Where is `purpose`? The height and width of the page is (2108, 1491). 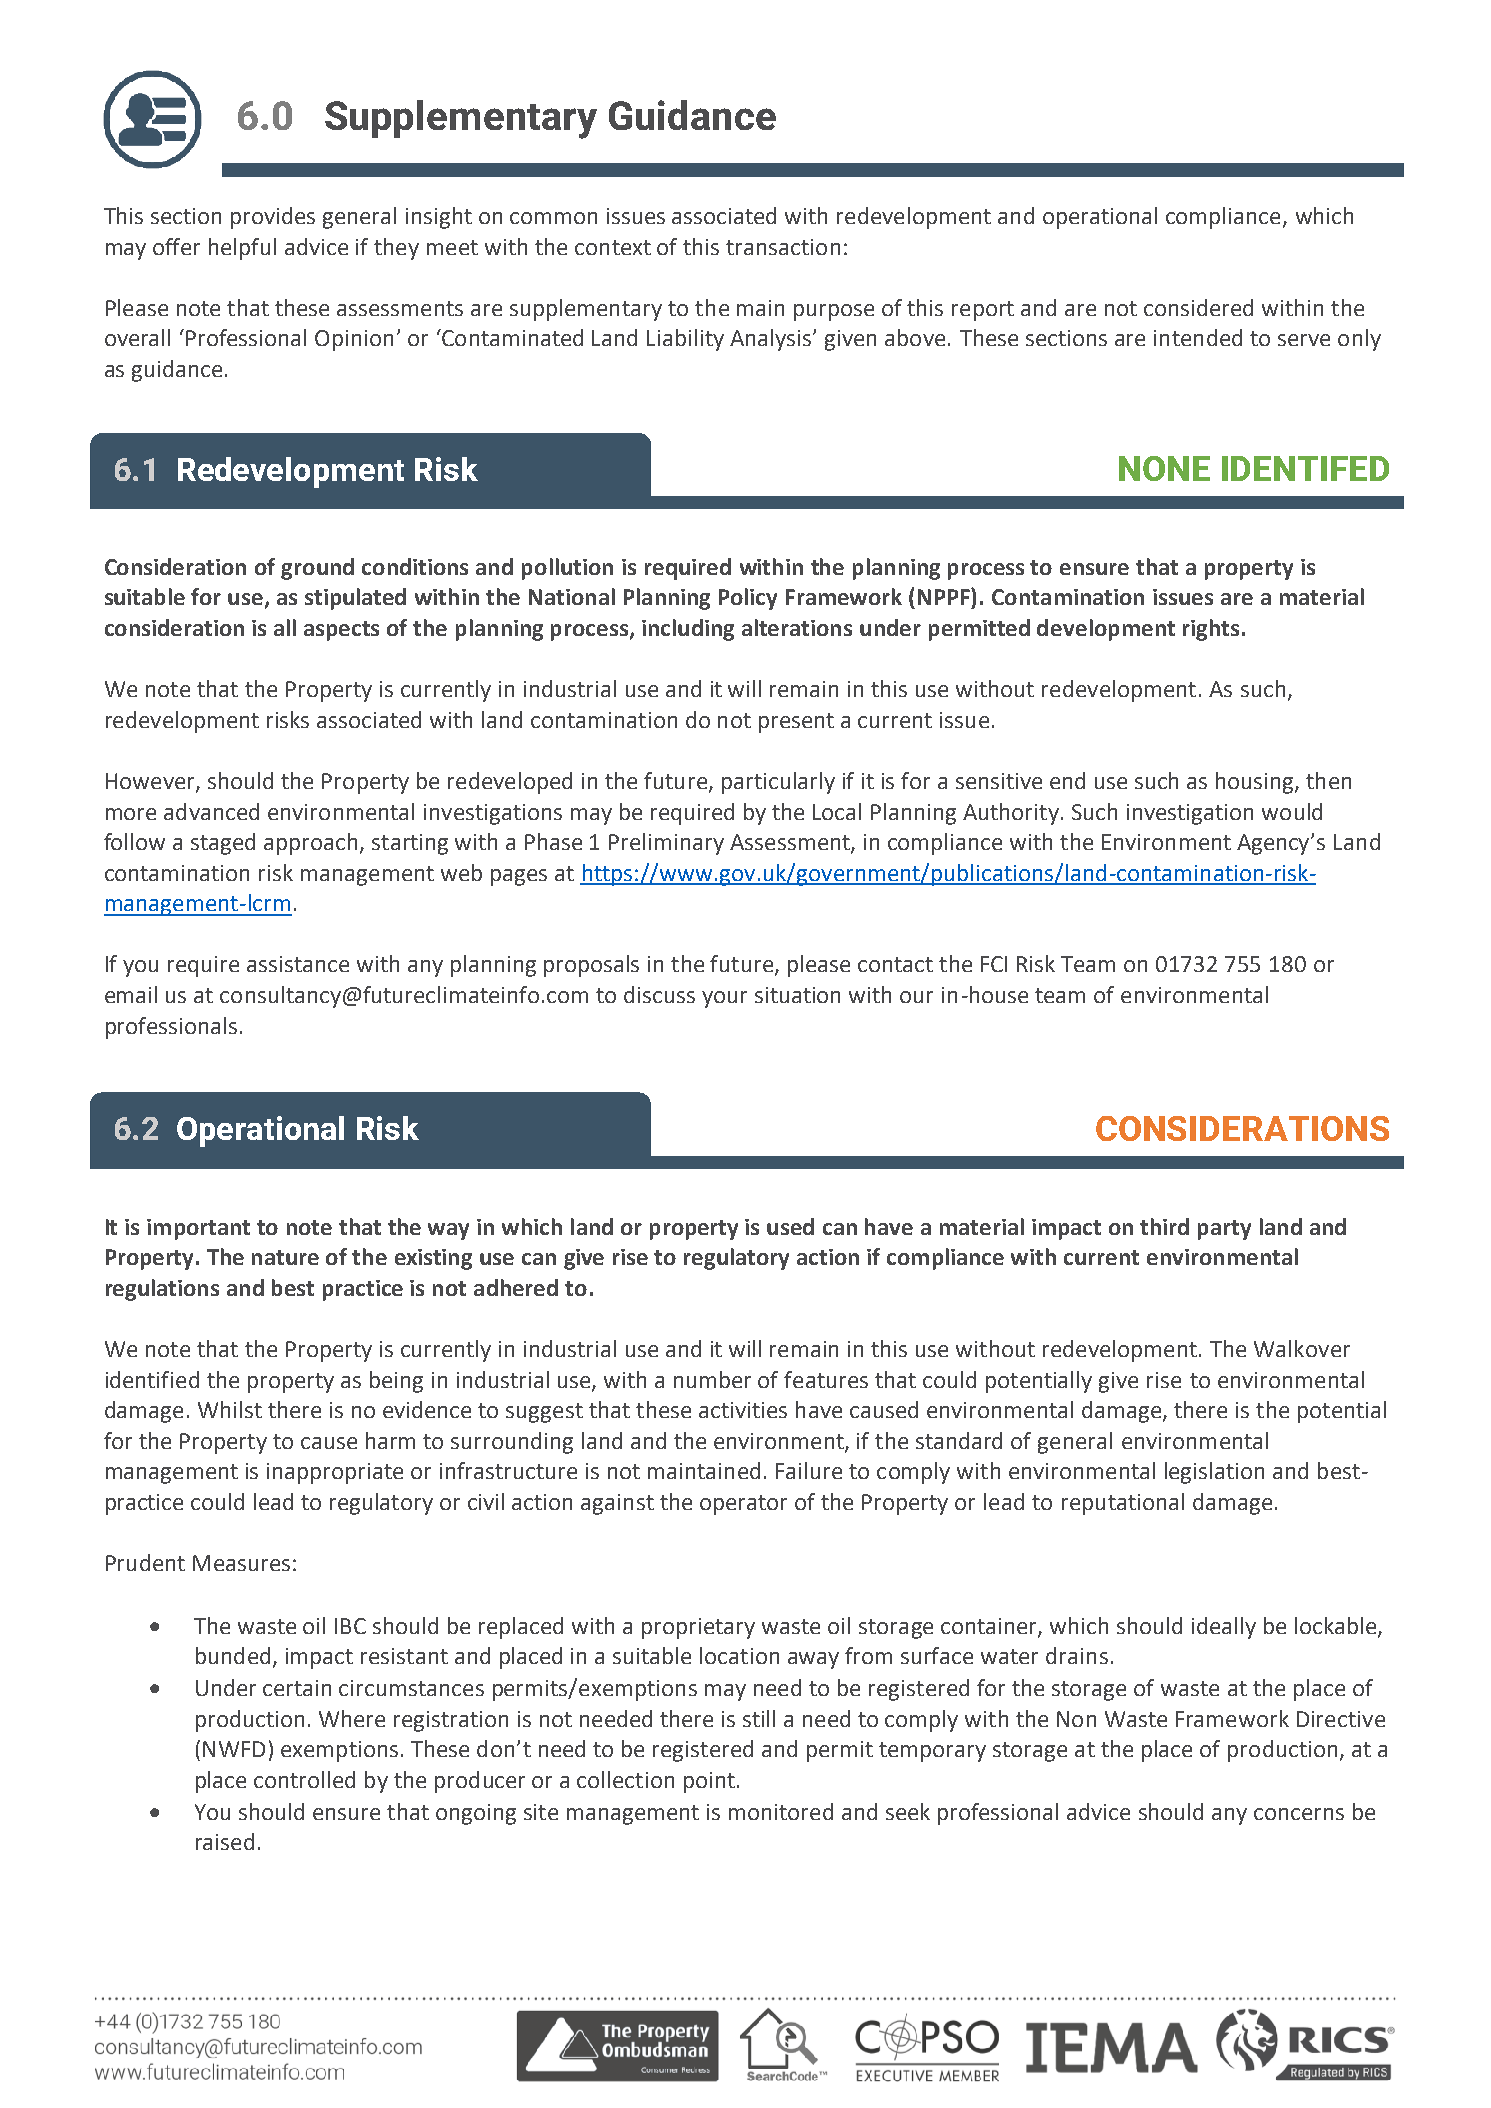
purpose is located at coordinates (834, 312).
